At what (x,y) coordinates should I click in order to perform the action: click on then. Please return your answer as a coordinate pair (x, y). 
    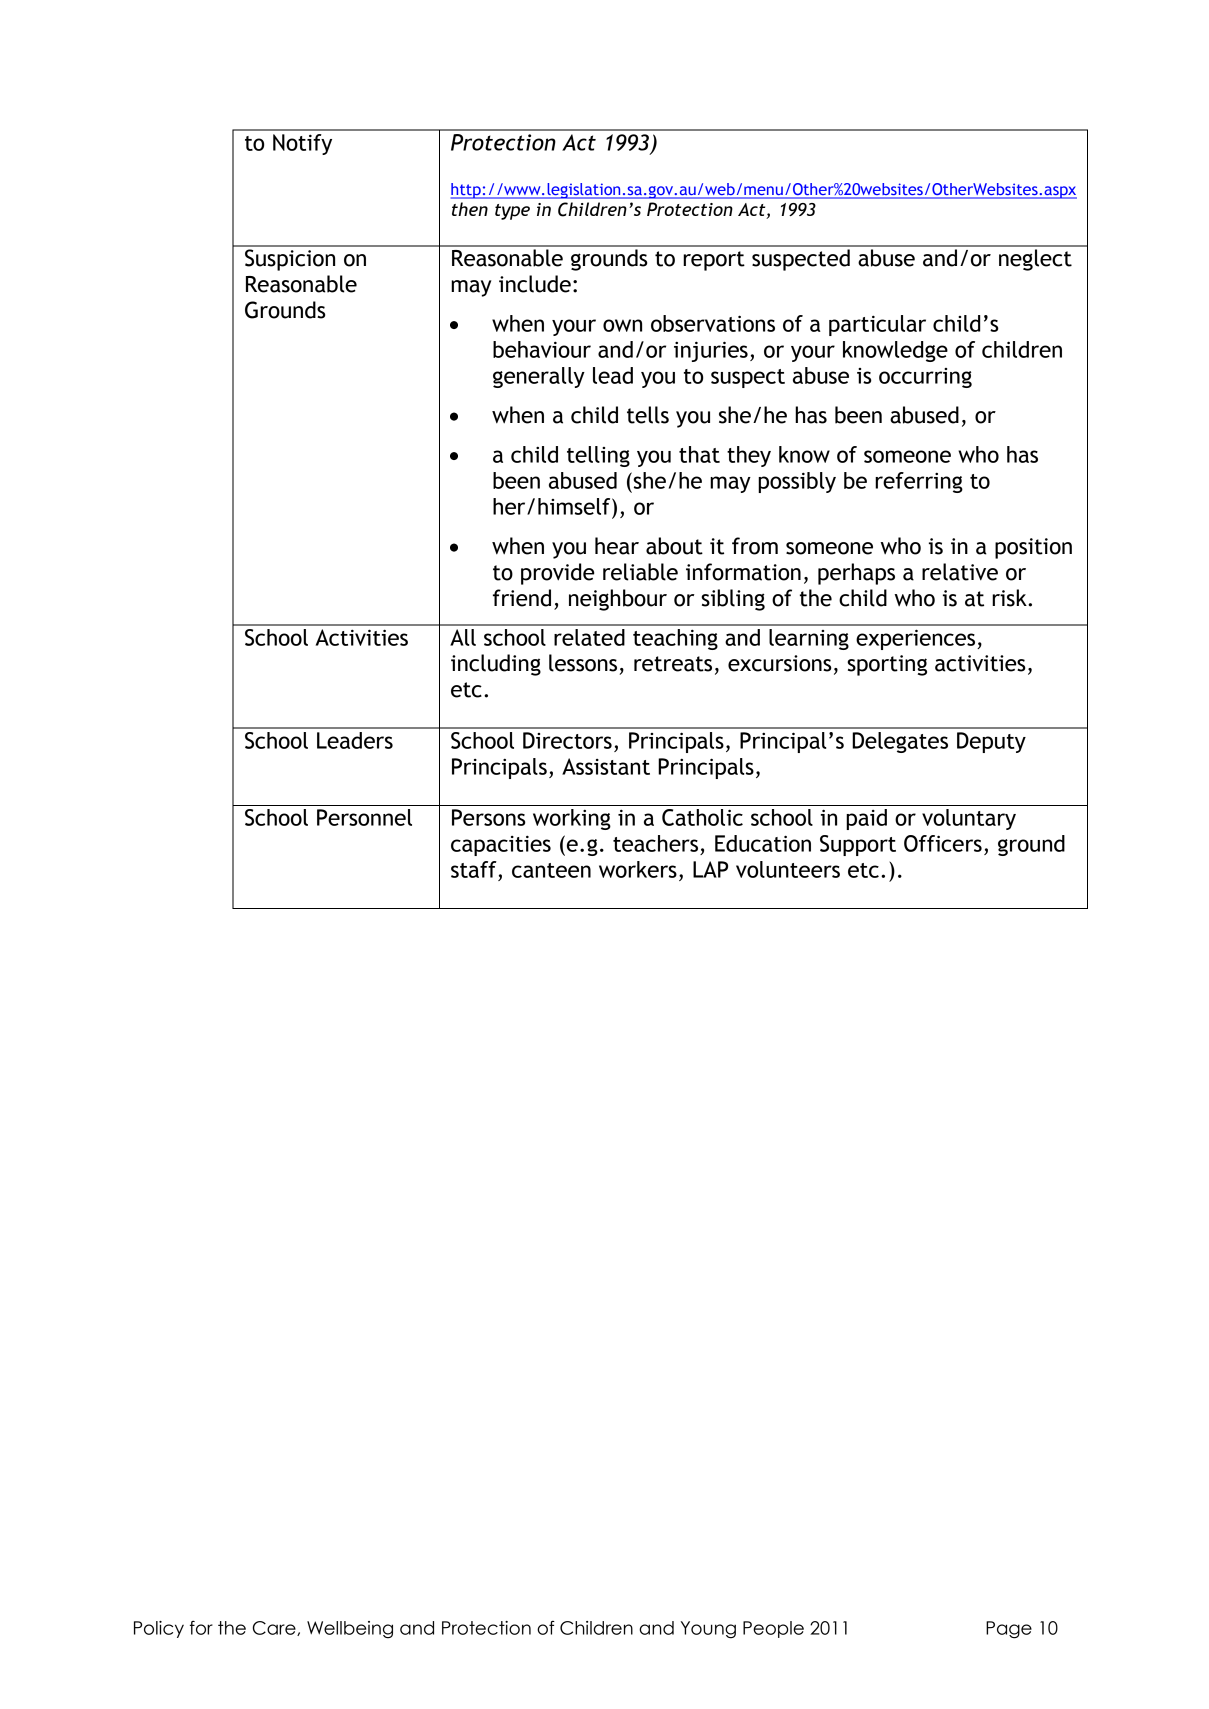
    Looking at the image, I should click on (470, 209).
